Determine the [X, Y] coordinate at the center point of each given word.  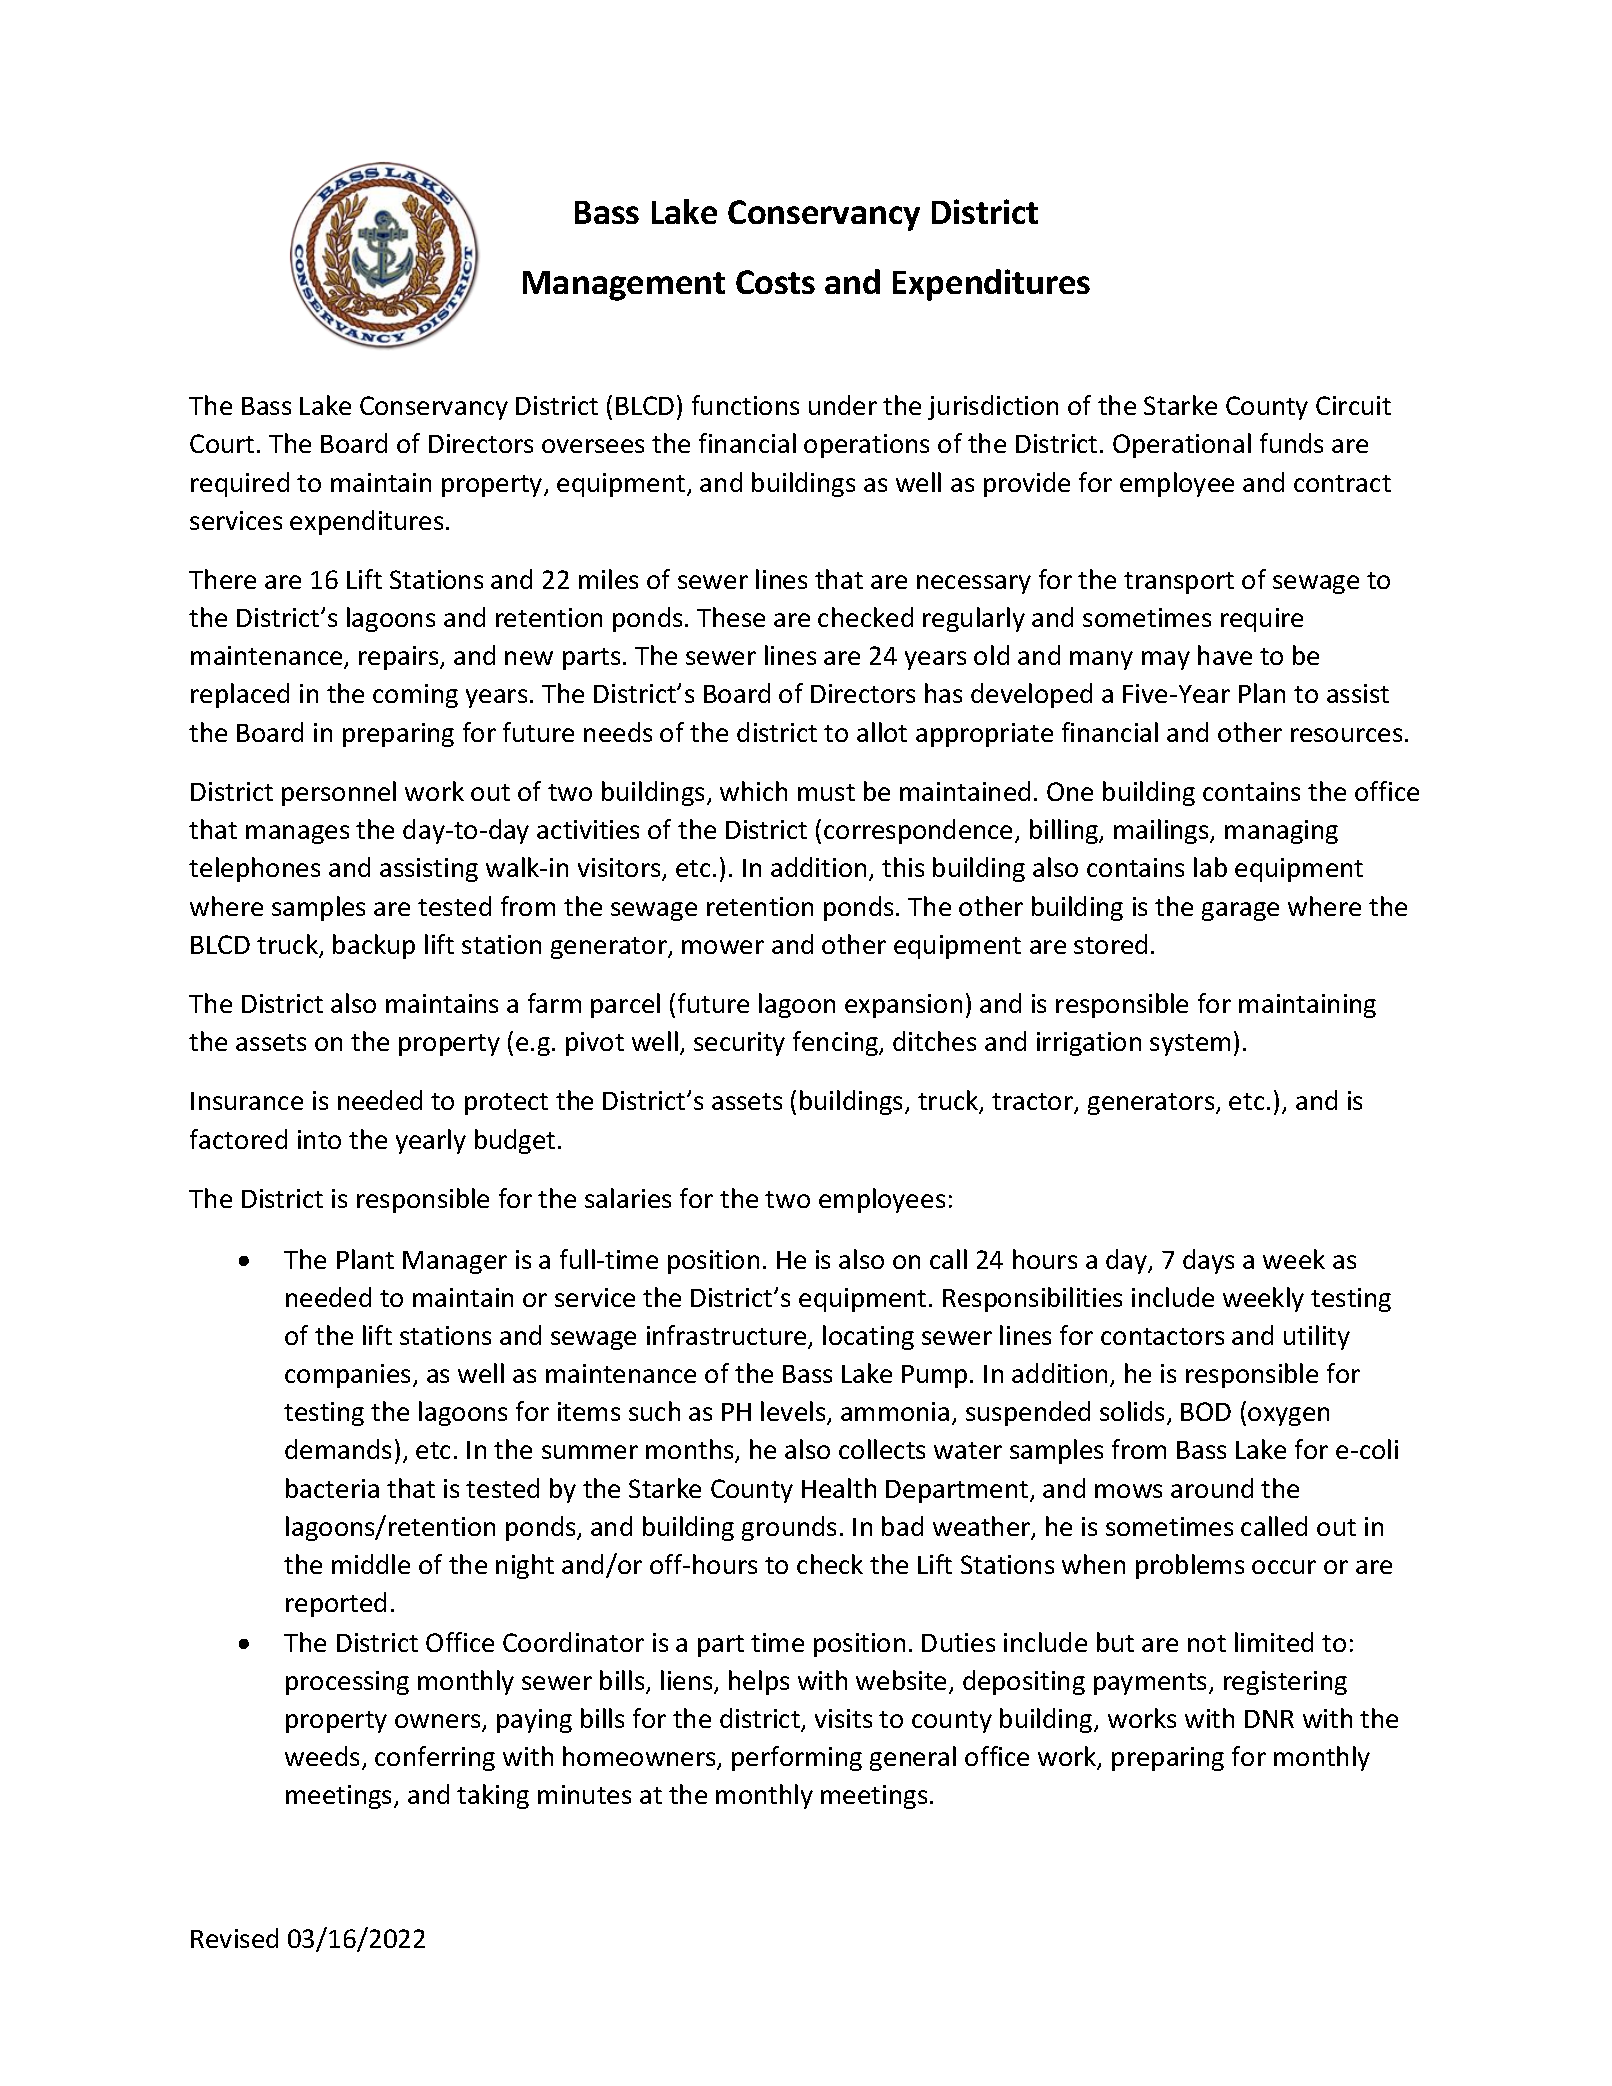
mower [723, 947]
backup [374, 946]
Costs [775, 282]
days [1208, 1261]
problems [1190, 1566]
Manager [455, 1262]
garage [1240, 911]
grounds [789, 1528]
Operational [1182, 445]
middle [371, 1564]
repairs [400, 658]
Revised [234, 1938]
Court [222, 443]
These [731, 617]
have [1225, 655]
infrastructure [728, 1336]
